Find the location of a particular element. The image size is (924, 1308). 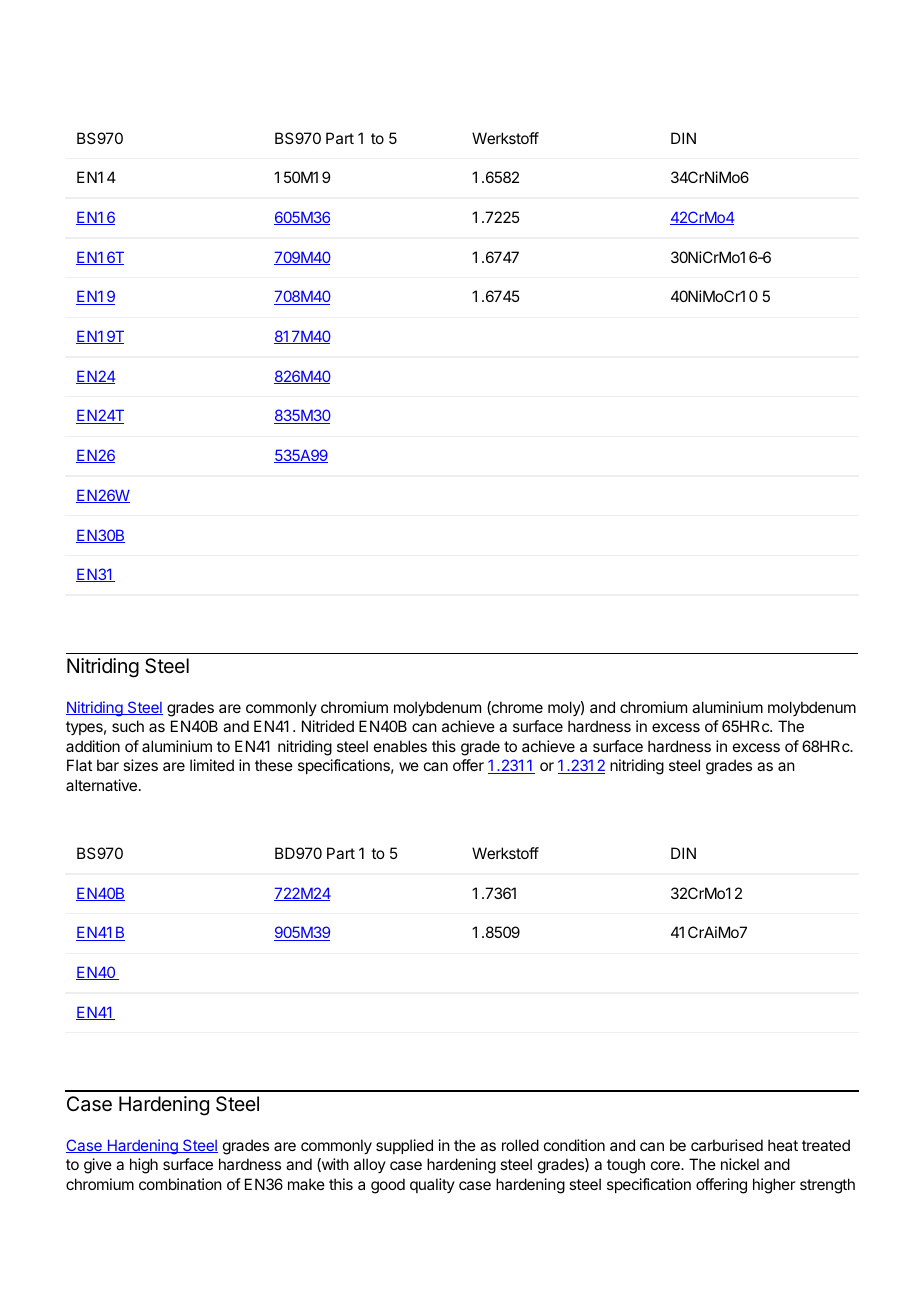

enables is located at coordinates (400, 746).
